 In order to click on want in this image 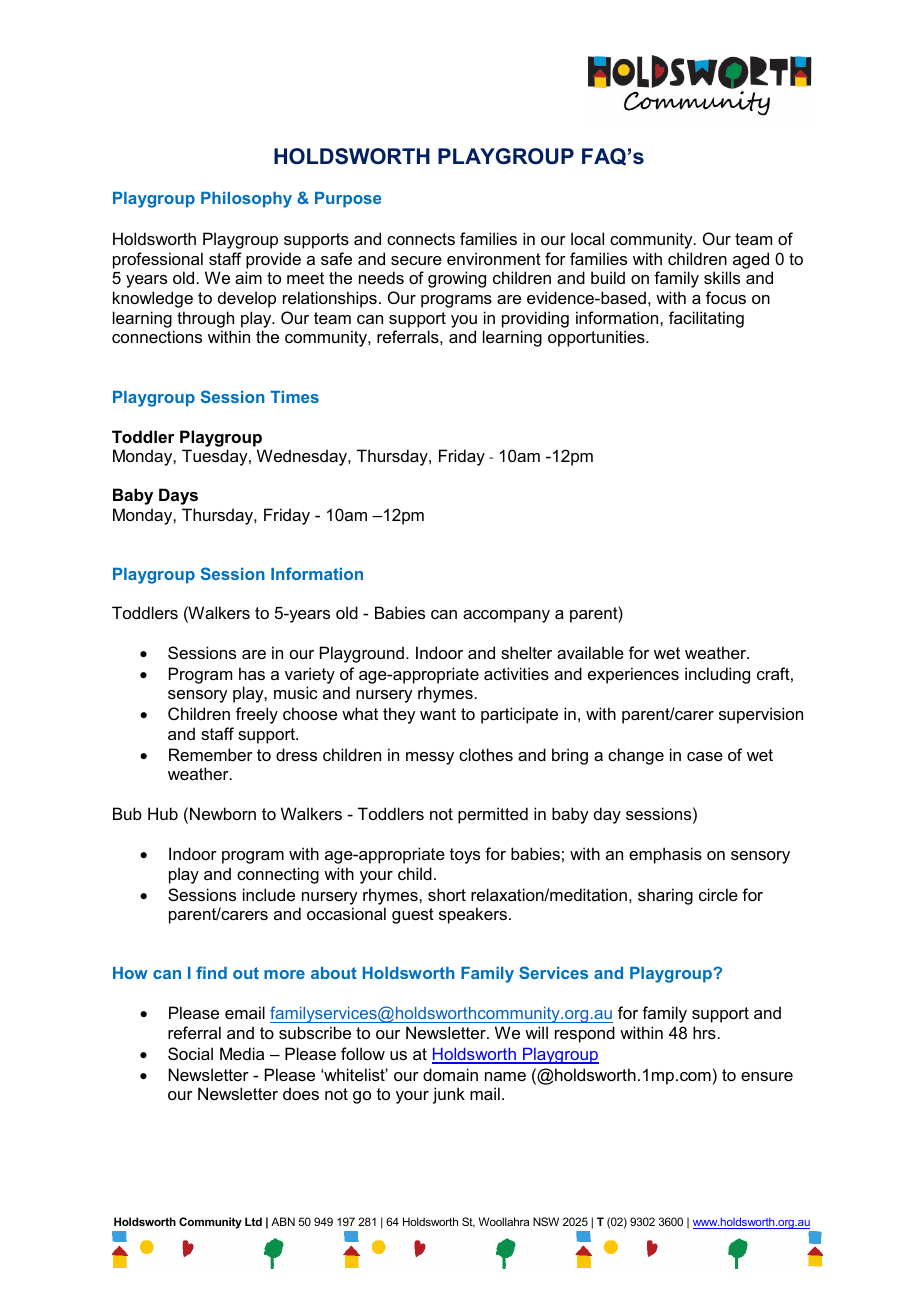, I will do `click(438, 714)`.
